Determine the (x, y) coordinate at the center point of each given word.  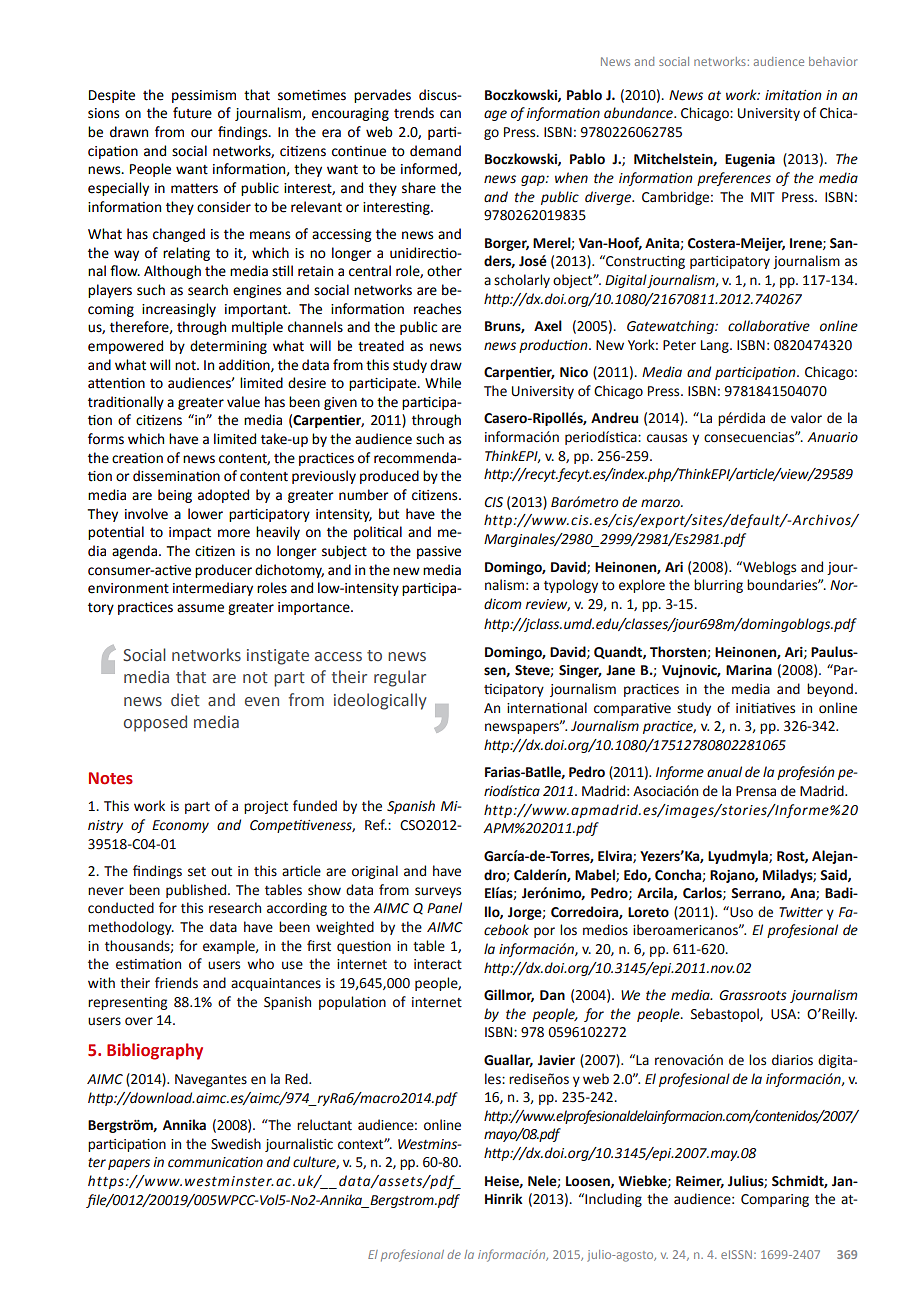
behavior (833, 61)
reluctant (324, 1125)
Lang (716, 346)
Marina (749, 670)
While (443, 383)
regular (400, 678)
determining (228, 347)
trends (414, 113)
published (197, 891)
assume (200, 608)
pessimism (204, 96)
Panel (444, 908)
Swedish (236, 1144)
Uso (740, 912)
